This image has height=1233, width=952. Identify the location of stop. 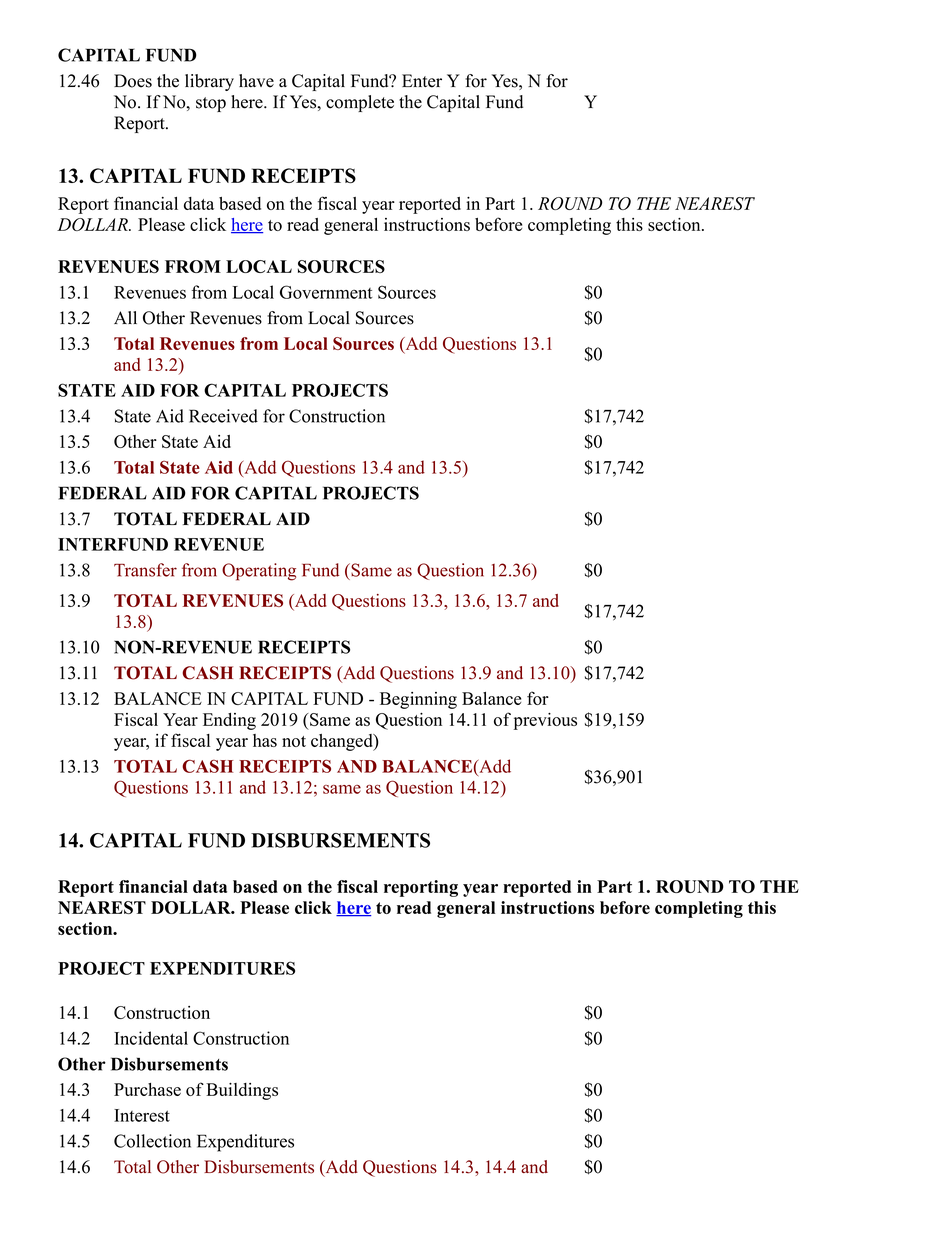
(211, 104).
